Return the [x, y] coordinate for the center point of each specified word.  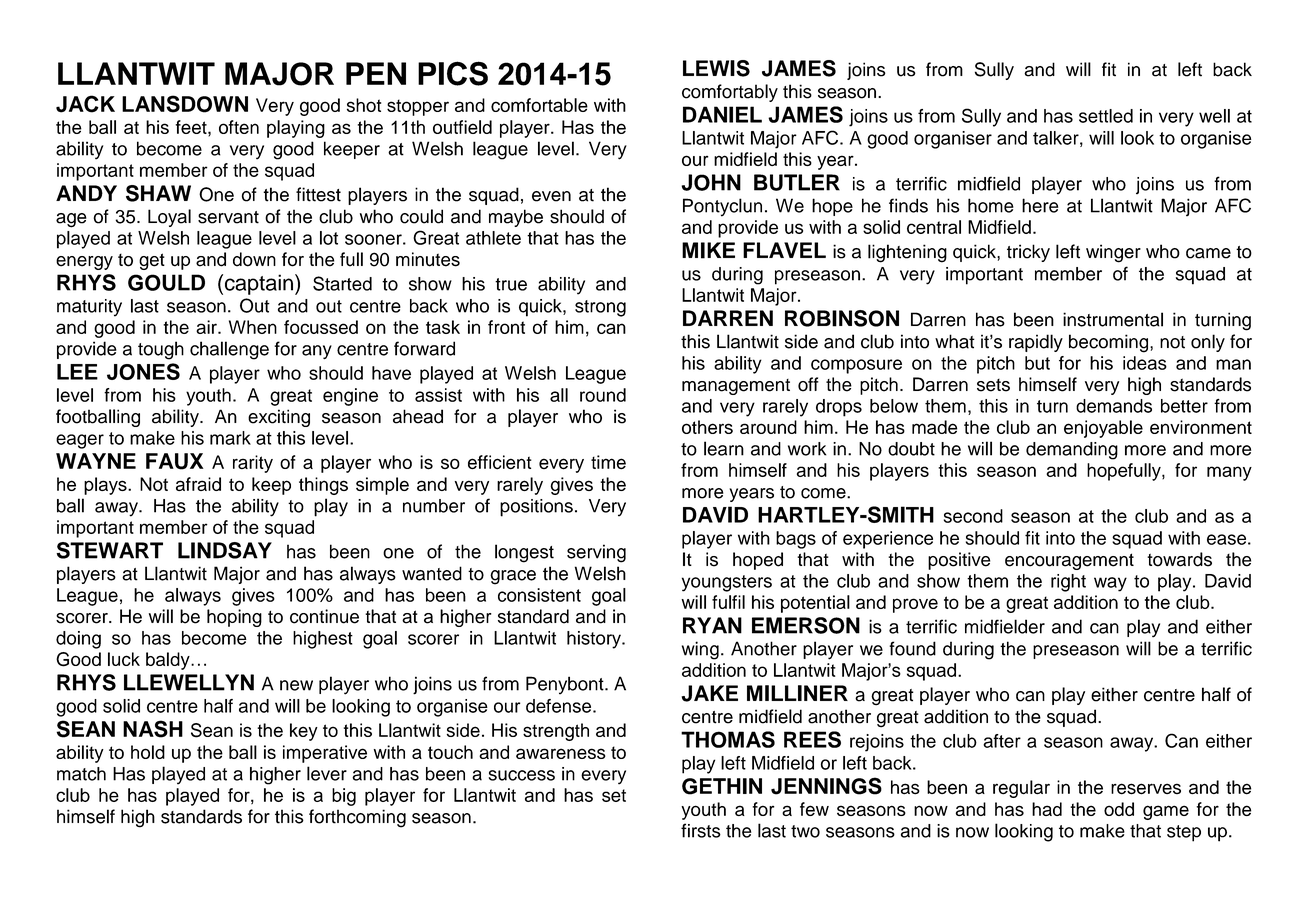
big [344, 797]
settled [1106, 116]
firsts [701, 830]
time [608, 462]
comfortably [730, 93]
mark [230, 438]
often [239, 127]
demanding [1072, 451]
